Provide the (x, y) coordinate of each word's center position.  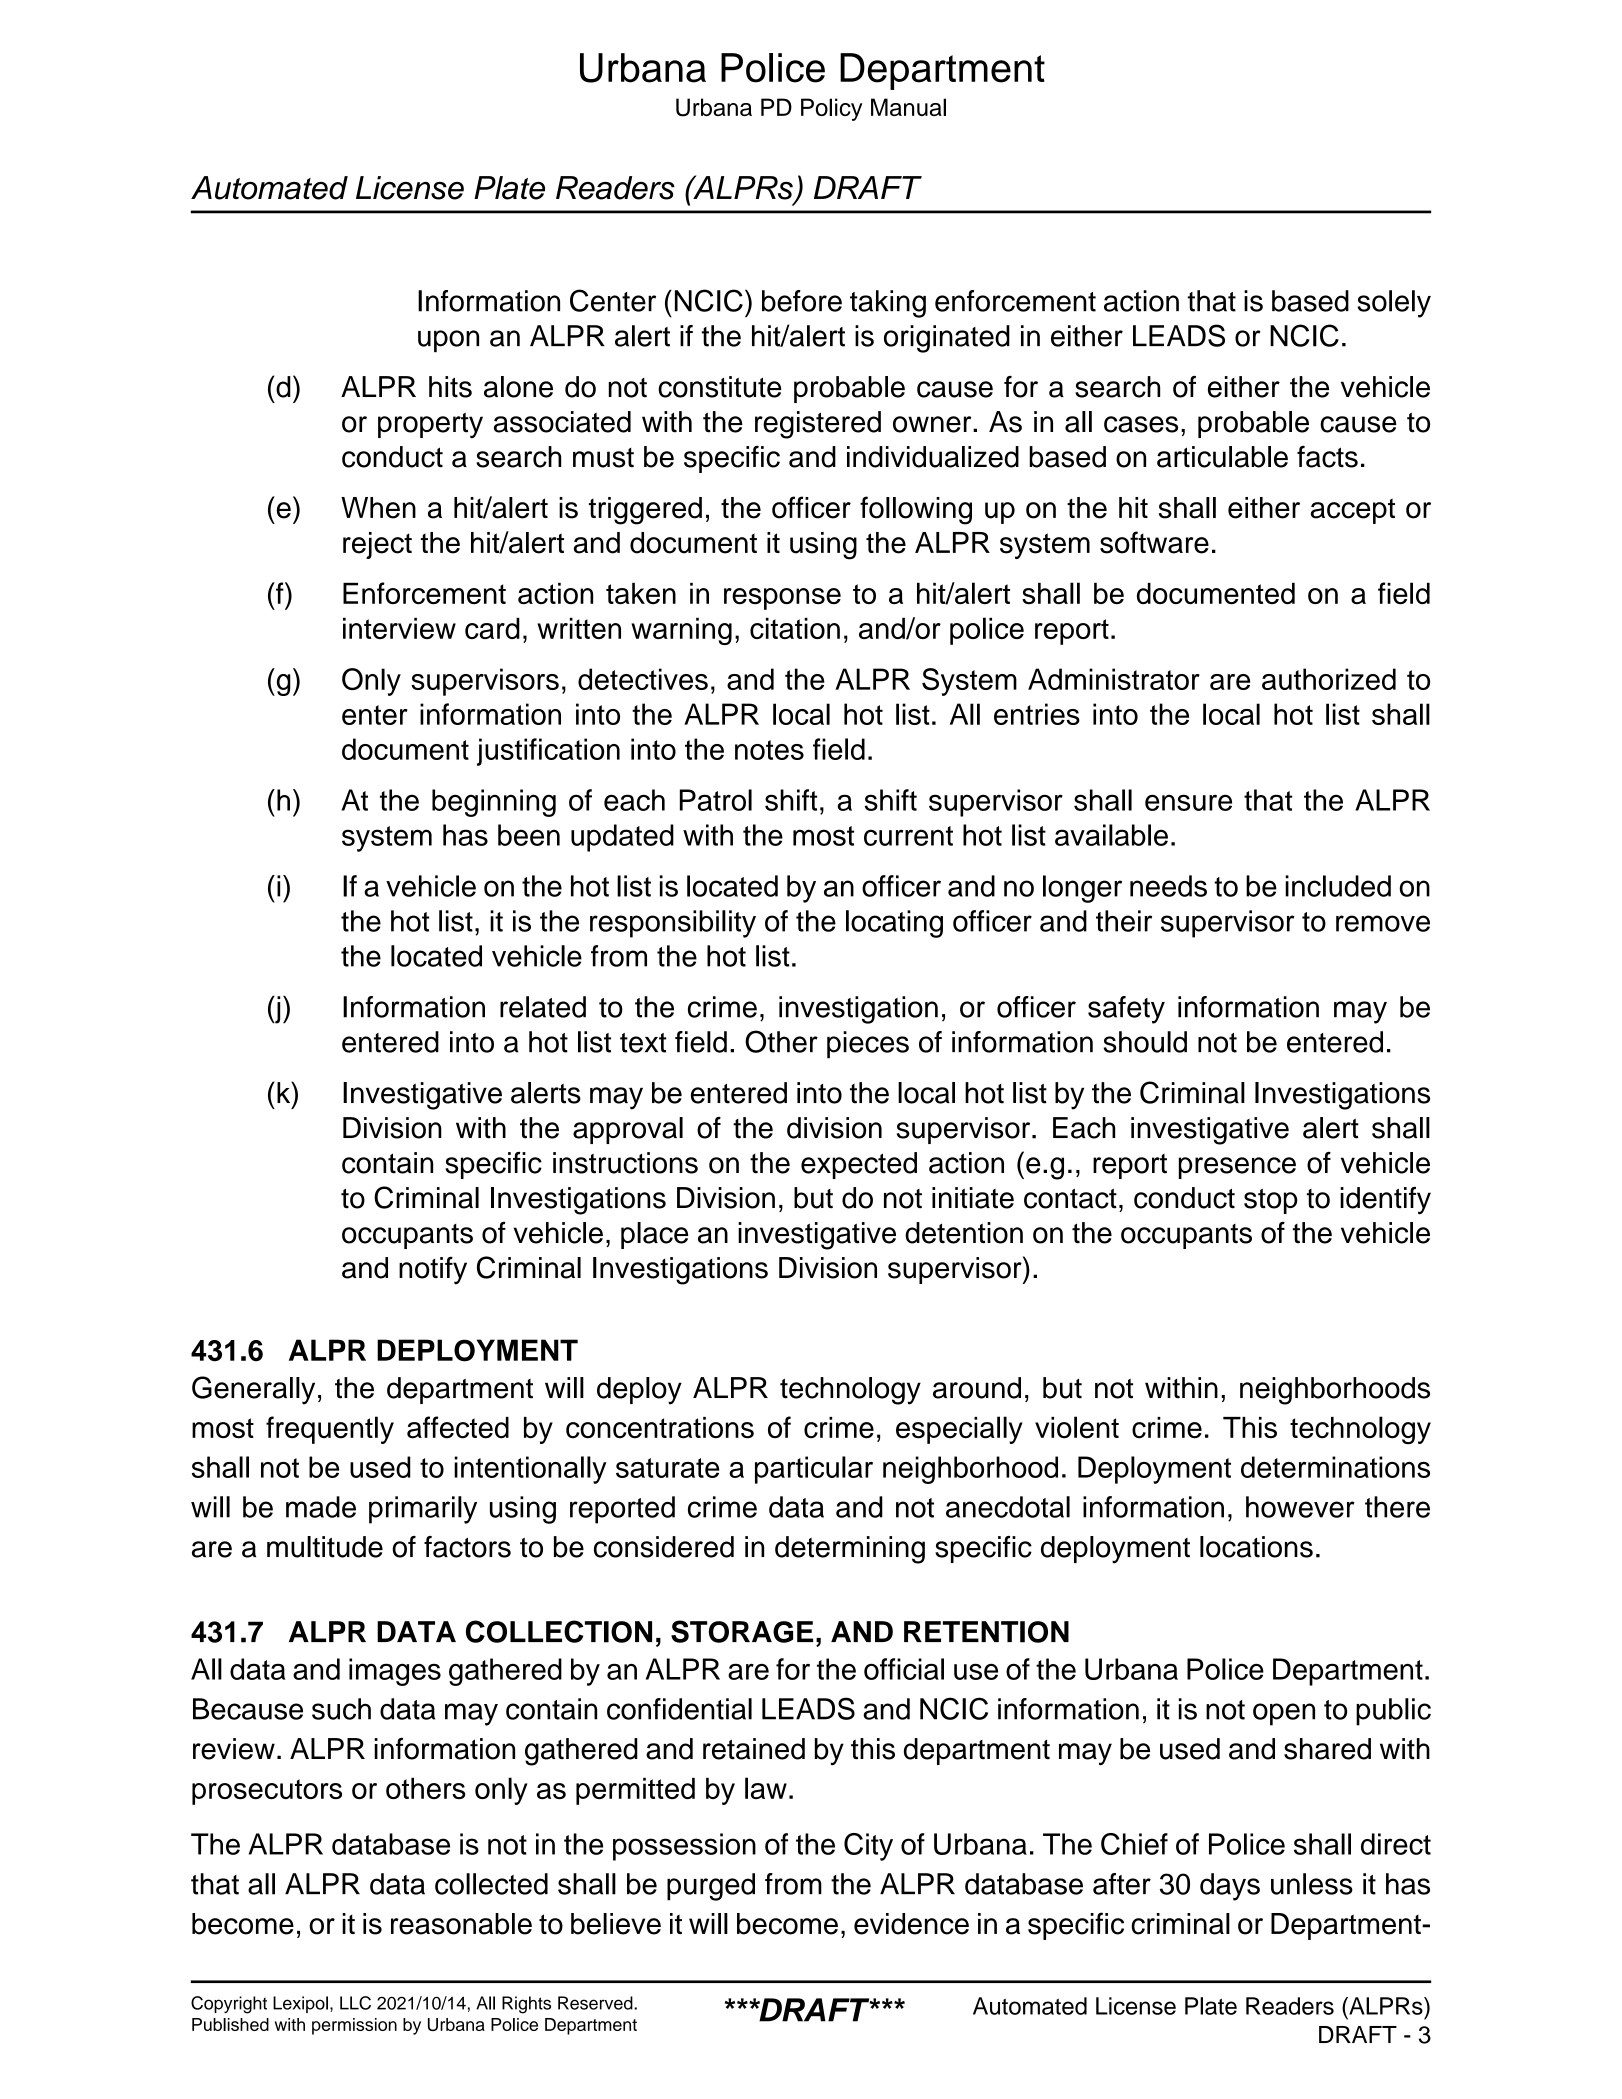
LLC (355, 2003)
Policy (832, 109)
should (1145, 1042)
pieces (868, 1045)
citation (795, 628)
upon (448, 341)
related (543, 1007)
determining (850, 1550)
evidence (911, 1924)
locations (1256, 1547)
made (321, 1507)
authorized (1329, 679)
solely (1394, 304)
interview (399, 628)
